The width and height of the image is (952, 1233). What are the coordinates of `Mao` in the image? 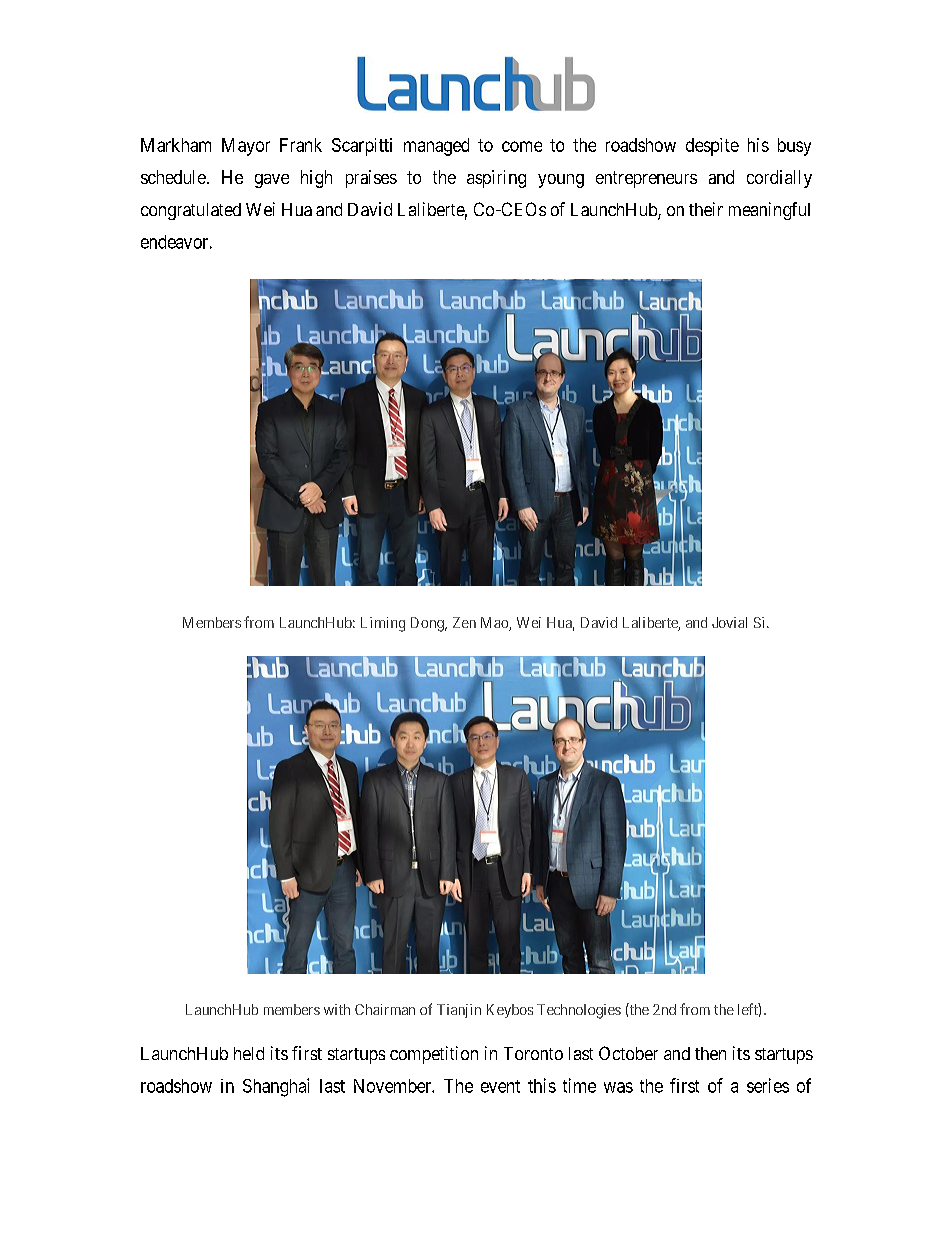 It's located at (495, 624).
